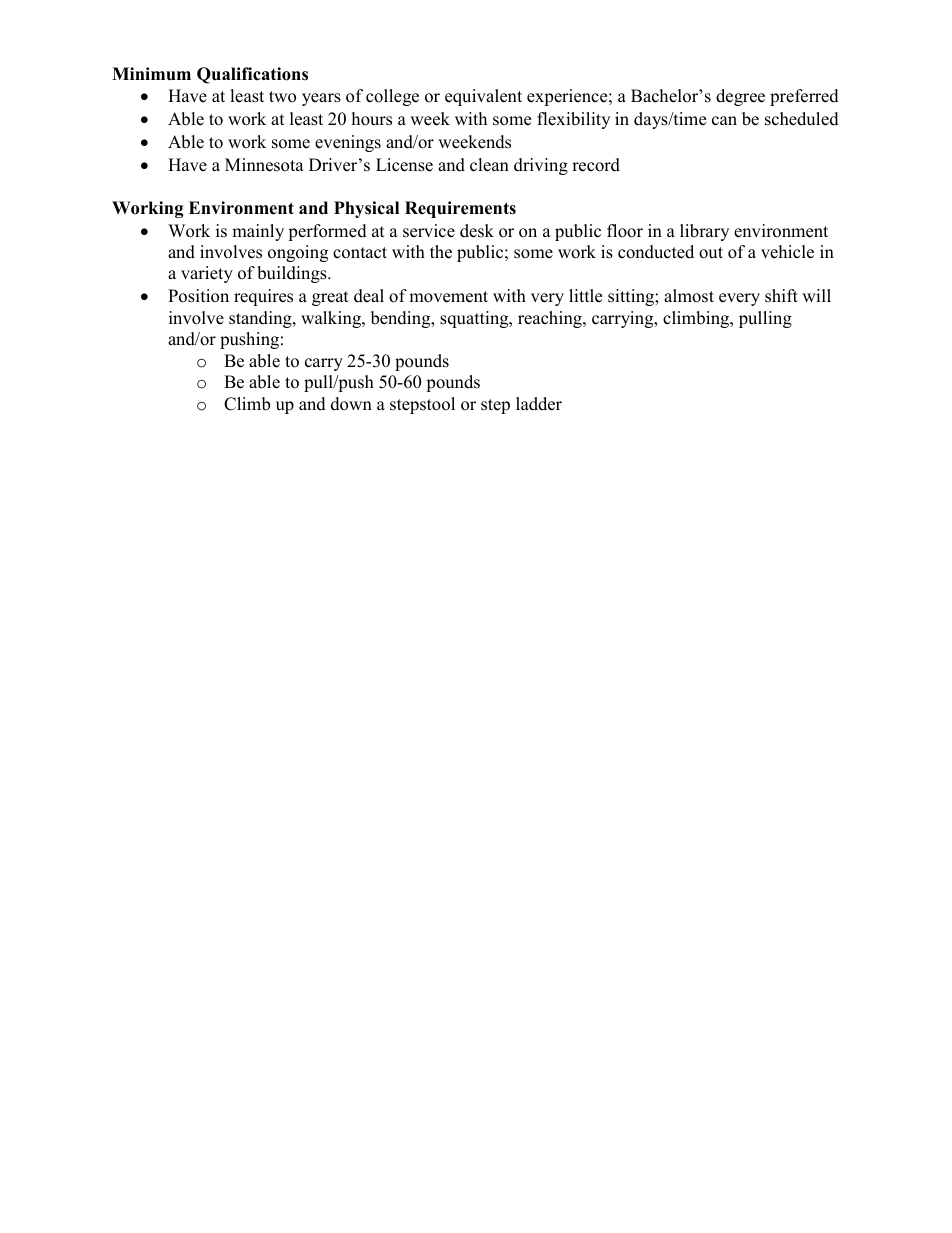 The height and width of the image is (1233, 952). What do you see at coordinates (351, 404) in the image?
I see `down` at bounding box center [351, 404].
